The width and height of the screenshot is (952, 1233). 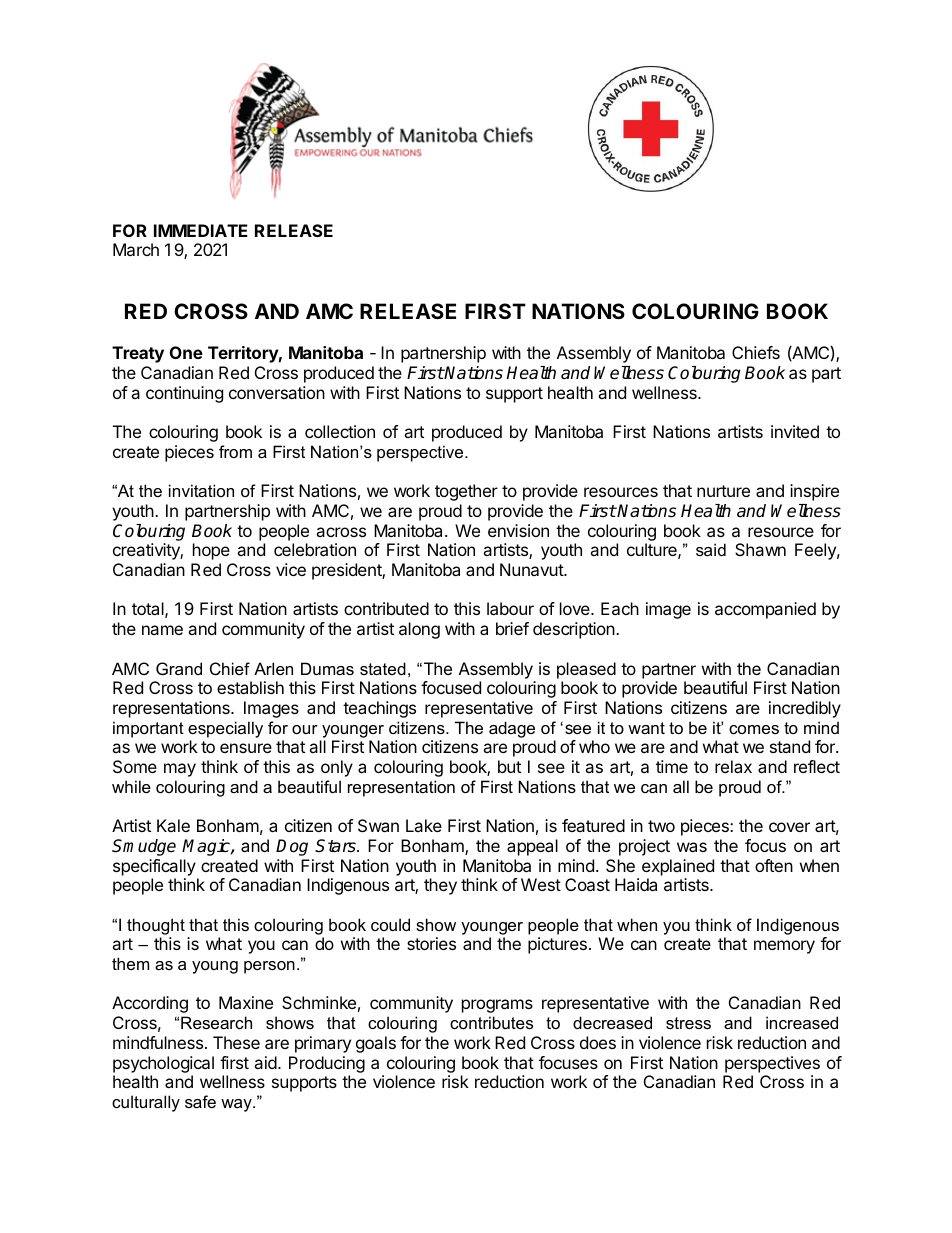 What do you see at coordinates (512, 628) in the screenshot?
I see `brief` at bounding box center [512, 628].
